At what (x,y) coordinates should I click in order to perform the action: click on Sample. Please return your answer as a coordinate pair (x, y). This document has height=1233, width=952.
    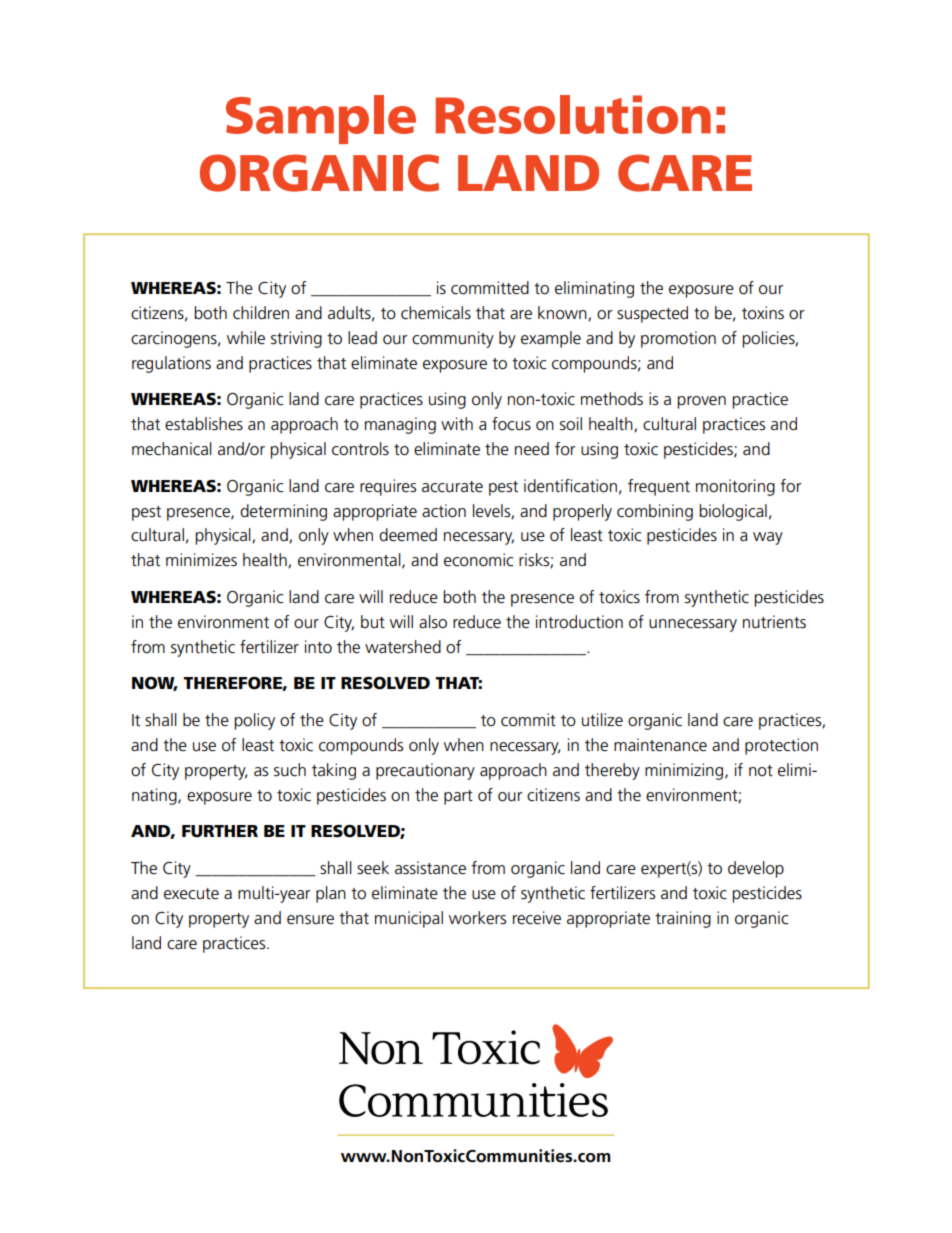
    Looking at the image, I should click on (321, 119).
